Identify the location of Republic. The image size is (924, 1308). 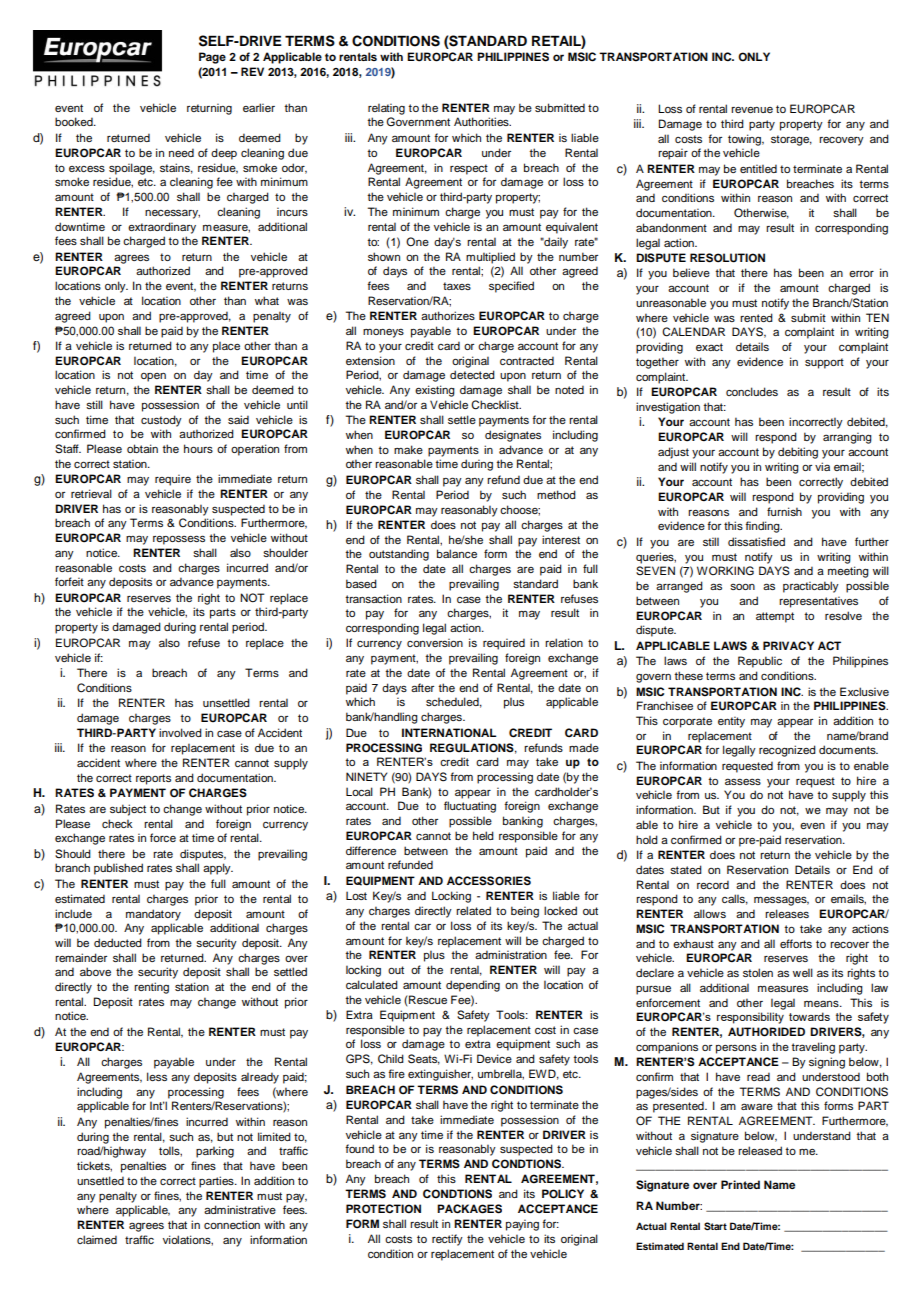
(760, 662).
